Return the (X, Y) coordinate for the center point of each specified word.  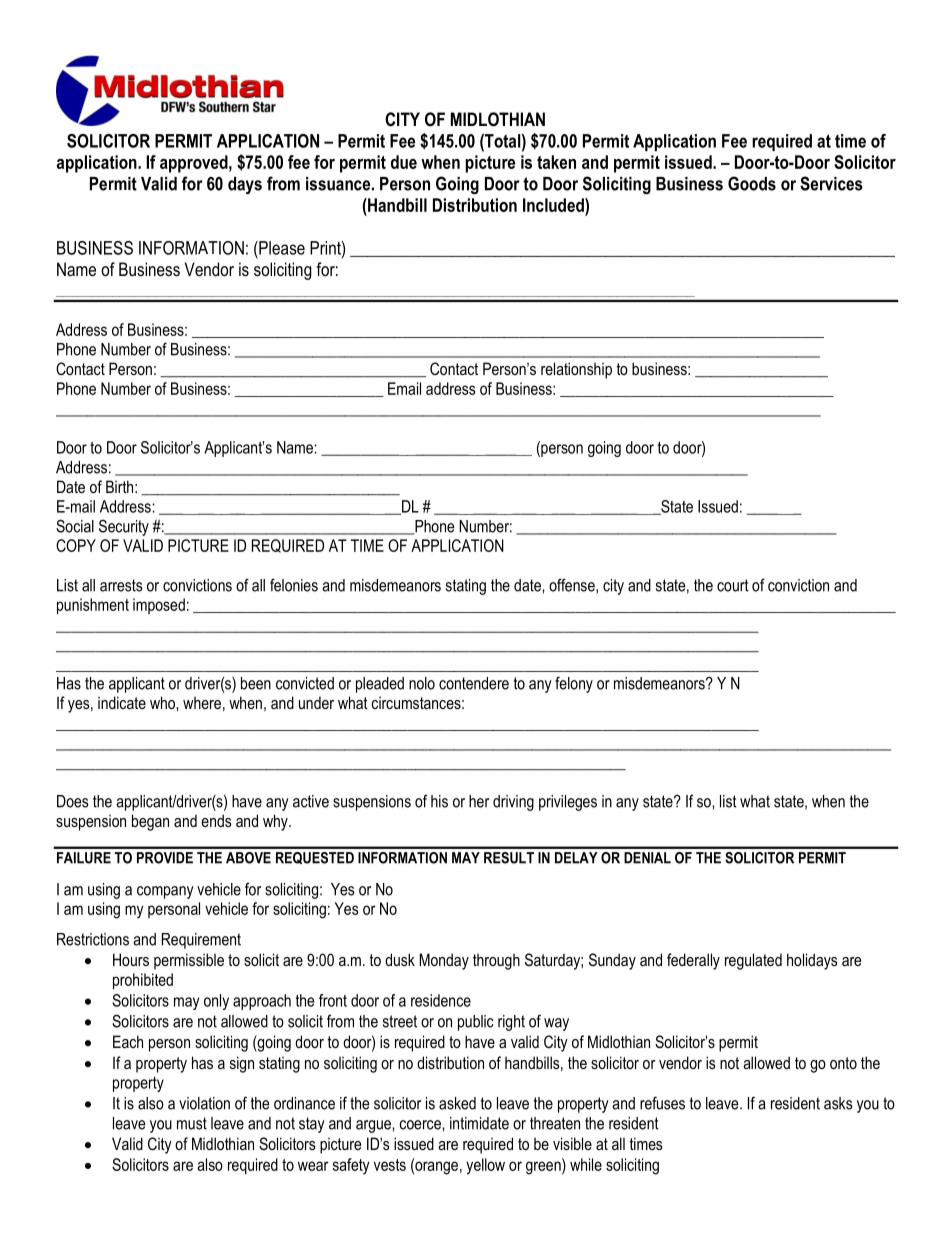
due (404, 162)
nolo (422, 683)
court (733, 585)
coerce (421, 1125)
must (192, 1123)
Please (281, 248)
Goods (752, 183)
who (163, 702)
